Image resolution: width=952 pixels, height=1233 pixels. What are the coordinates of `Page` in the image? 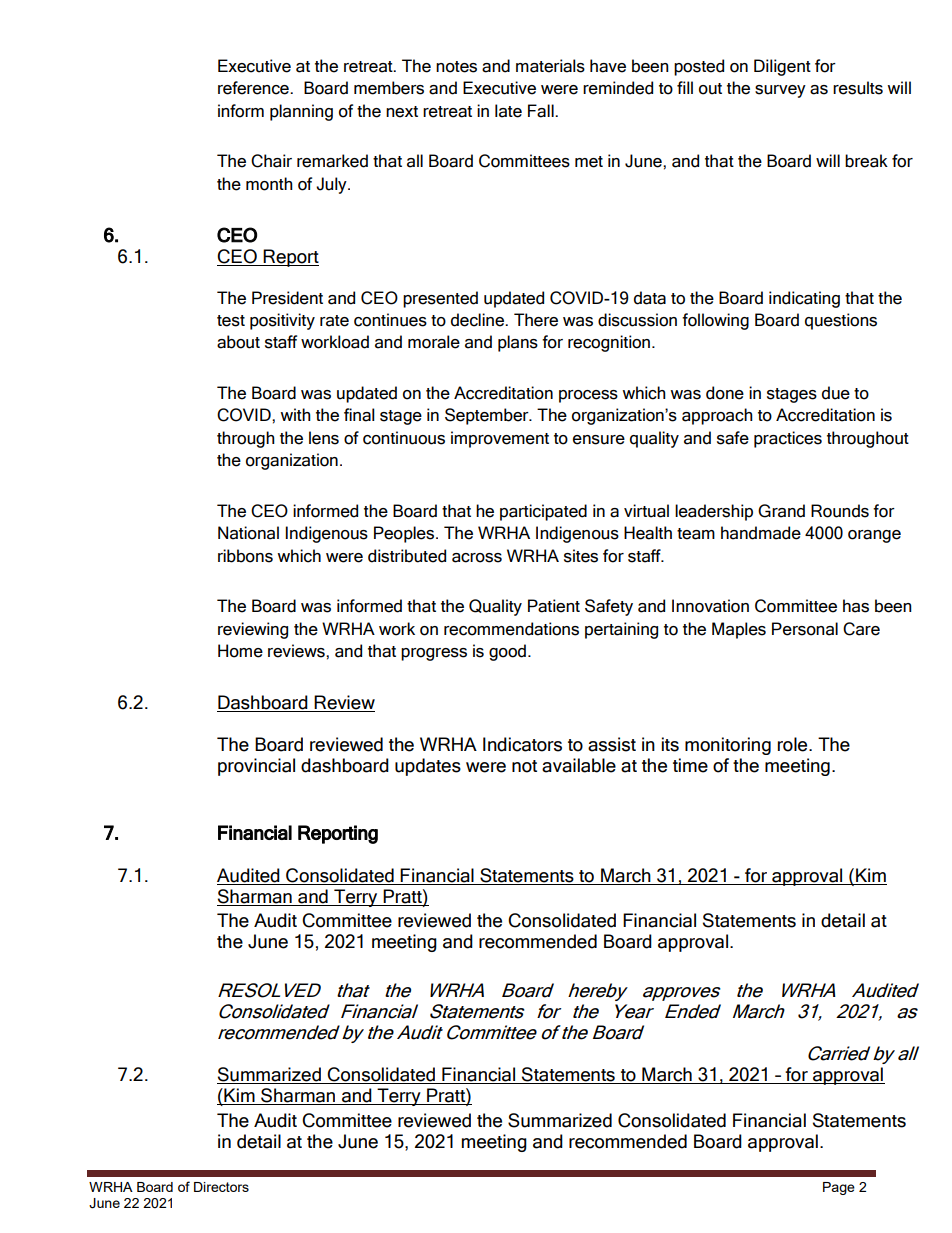 It's located at (839, 1188).
